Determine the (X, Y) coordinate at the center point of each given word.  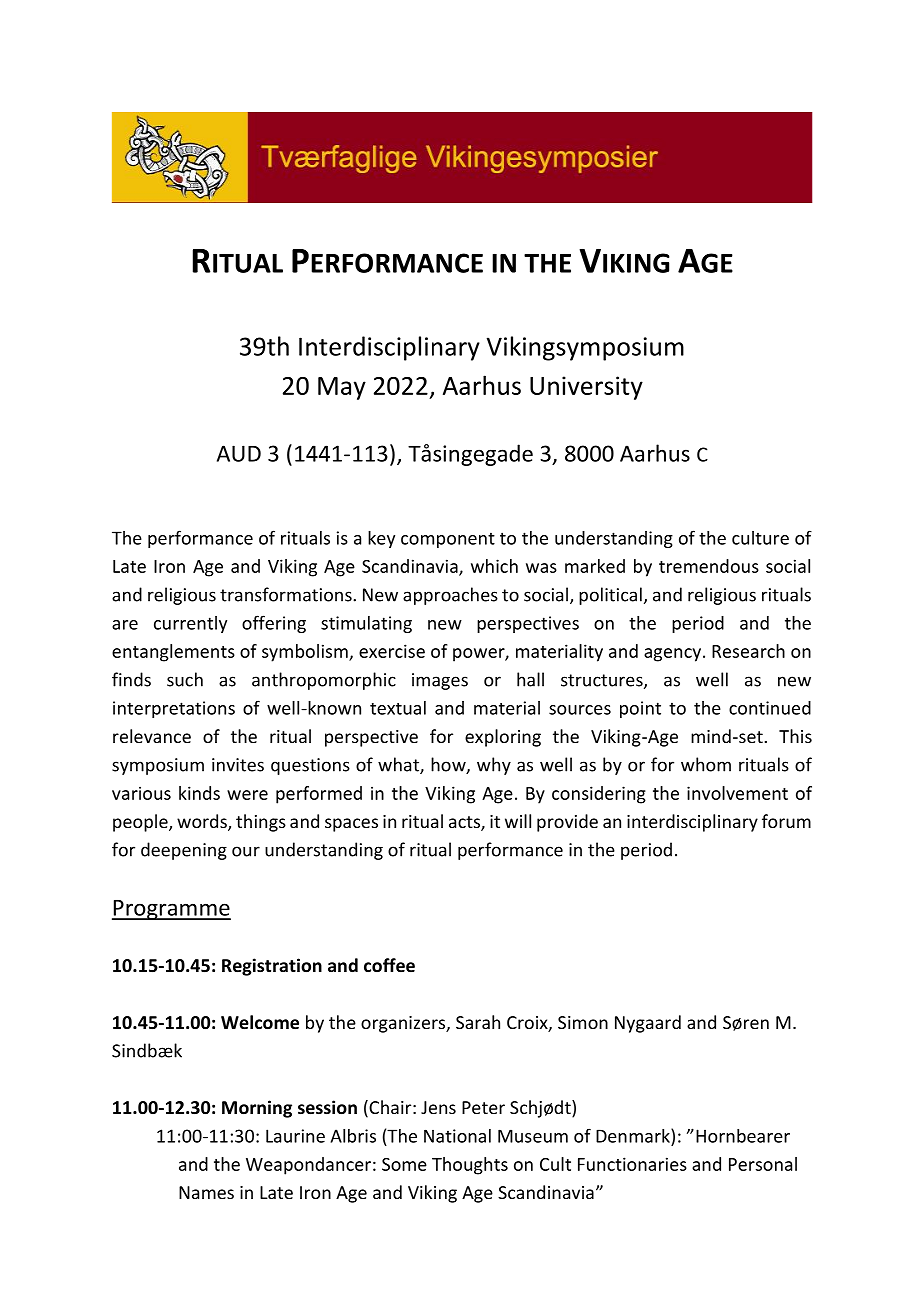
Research (748, 651)
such (185, 679)
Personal (763, 1164)
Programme (171, 910)
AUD (239, 453)
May (342, 388)
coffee (389, 965)
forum (786, 821)
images (440, 681)
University (586, 388)
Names (206, 1192)
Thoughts (470, 1166)
